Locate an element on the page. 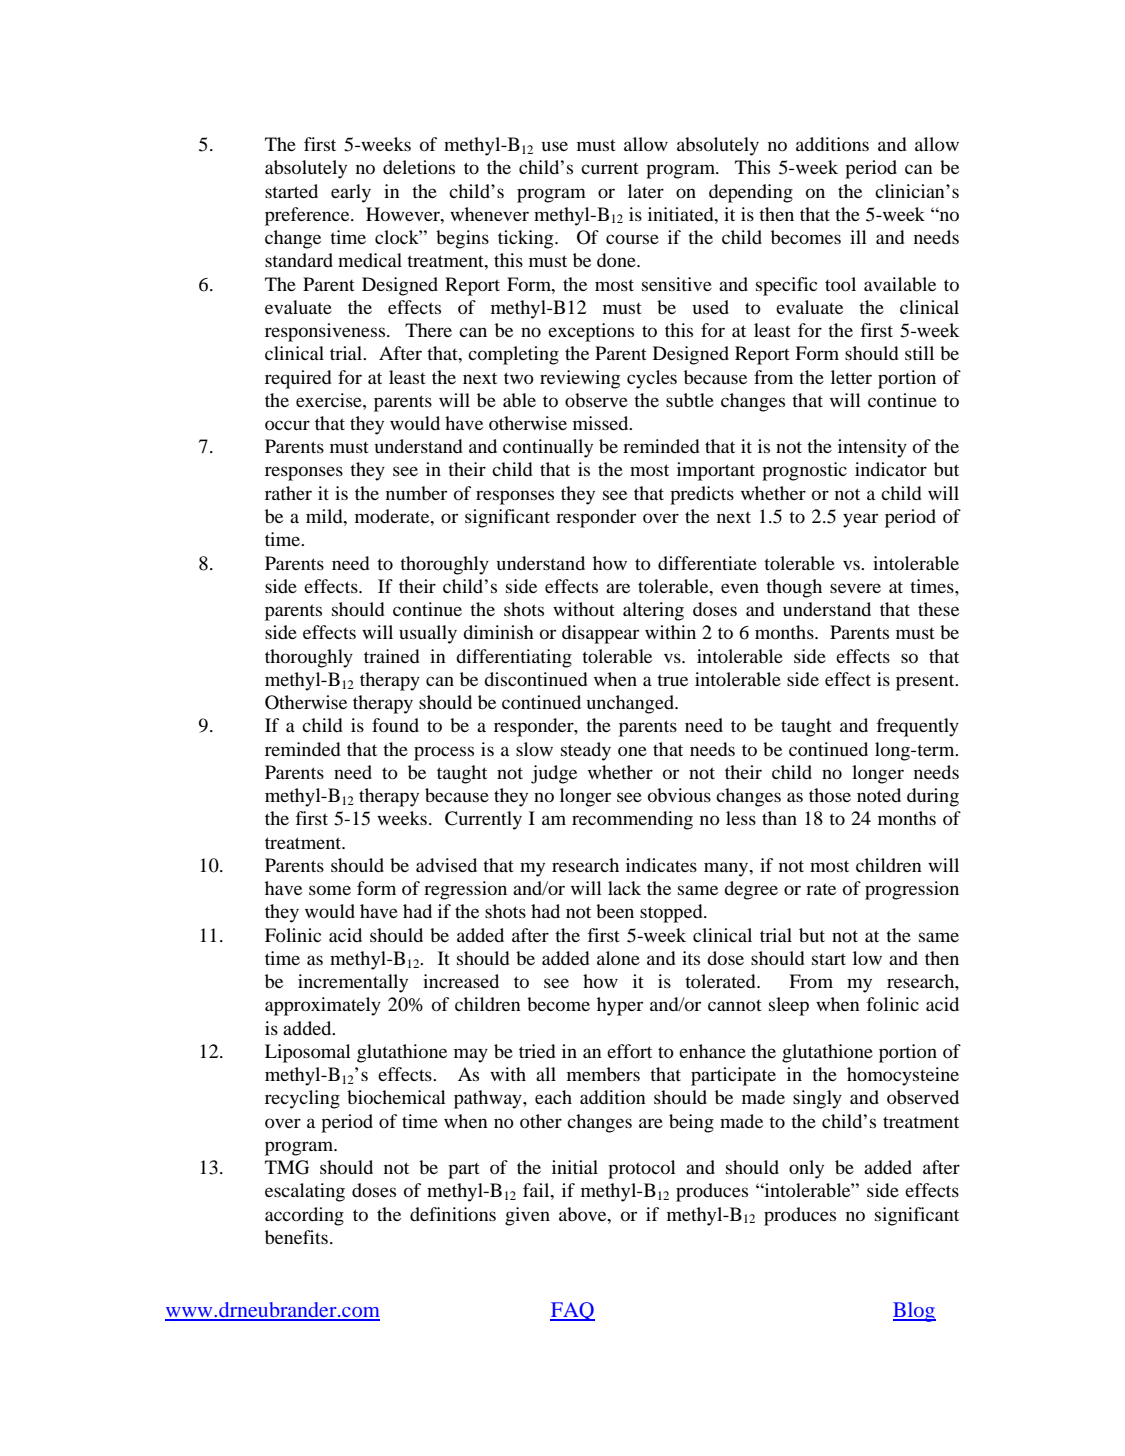  early is located at coordinates (351, 193).
